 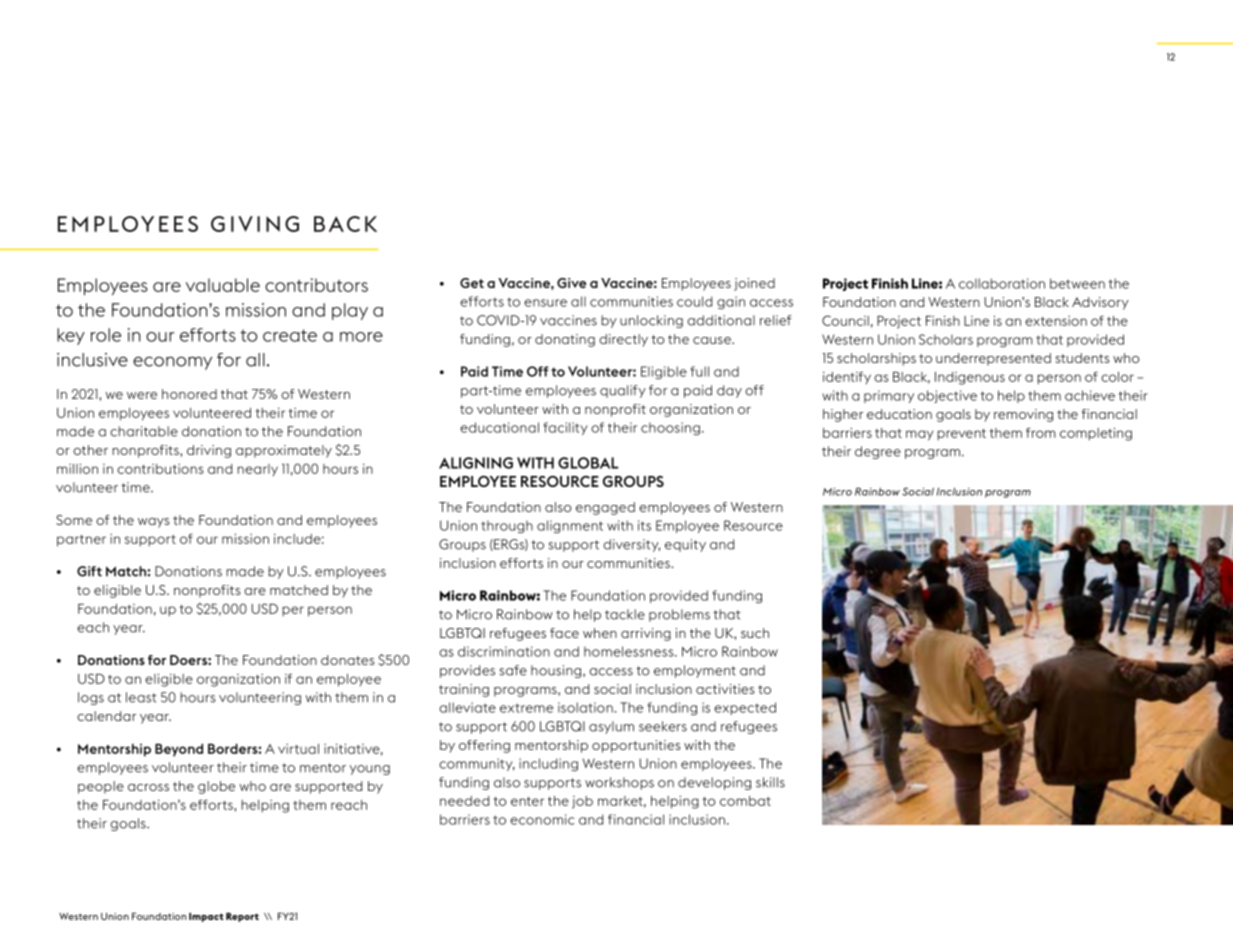 What do you see at coordinates (545, 303) in the screenshot?
I see `ensure` at bounding box center [545, 303].
